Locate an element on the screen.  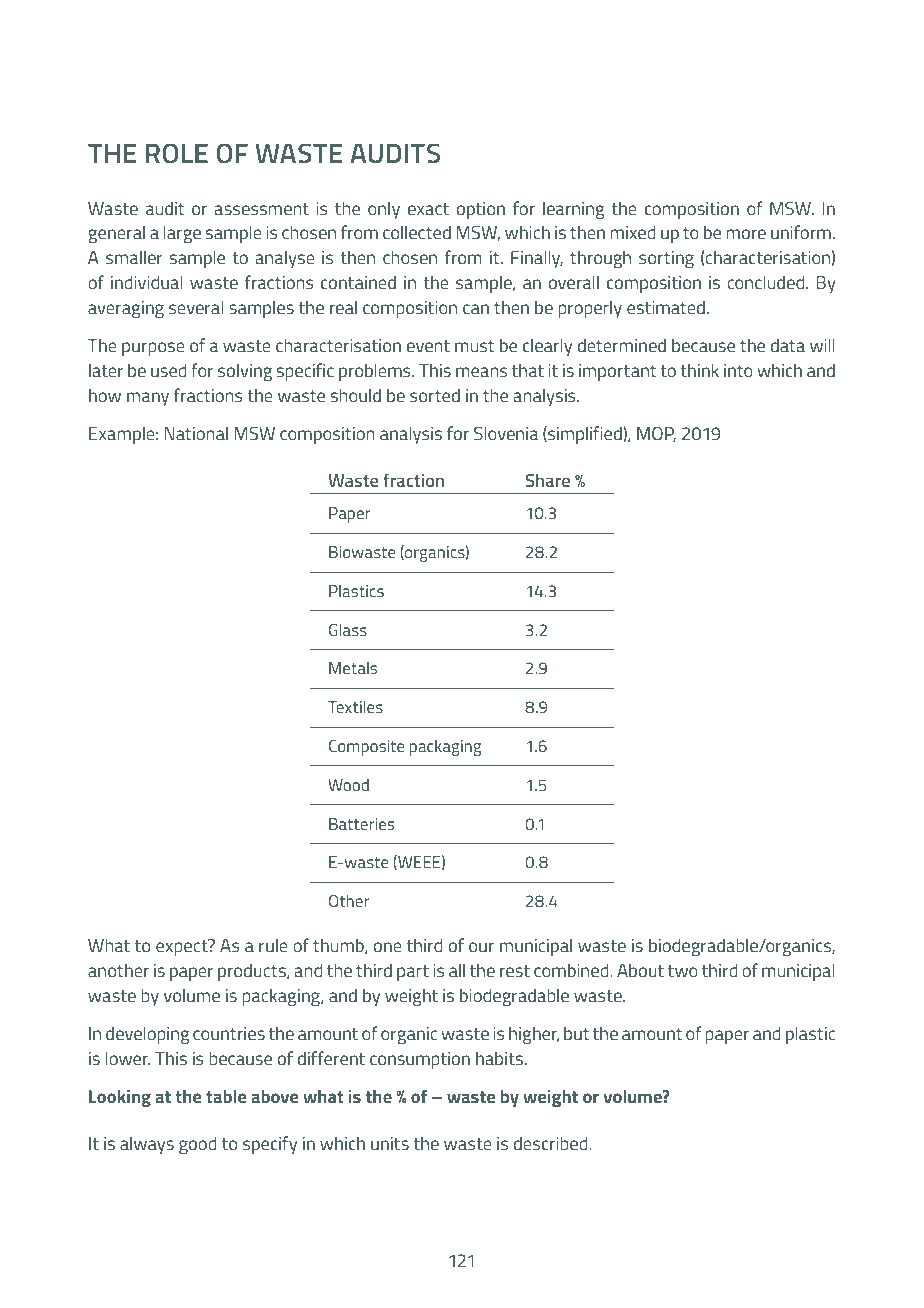
units is located at coordinates (390, 1143).
